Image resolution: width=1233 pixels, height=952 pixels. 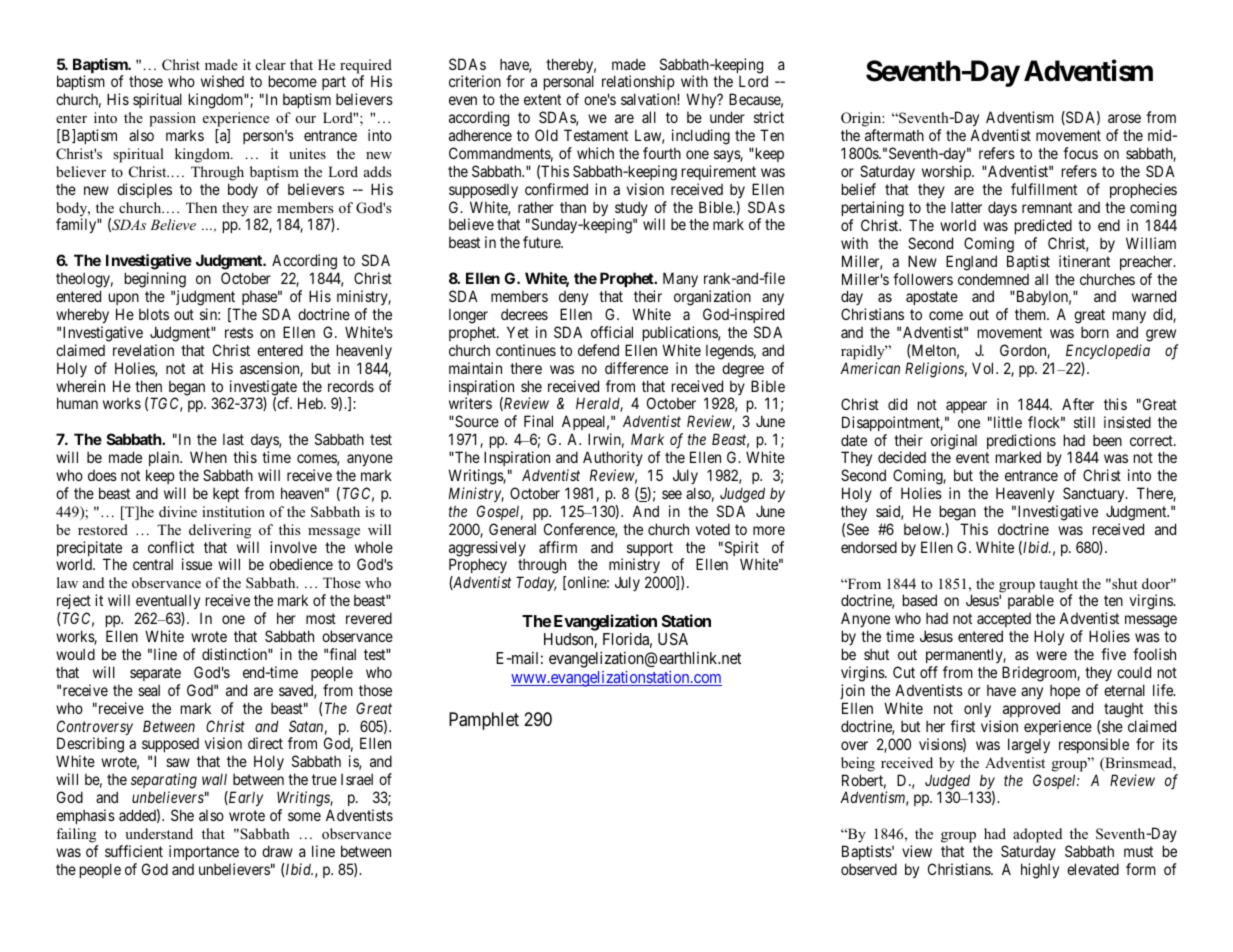 I want to click on observed, so click(x=869, y=869).
